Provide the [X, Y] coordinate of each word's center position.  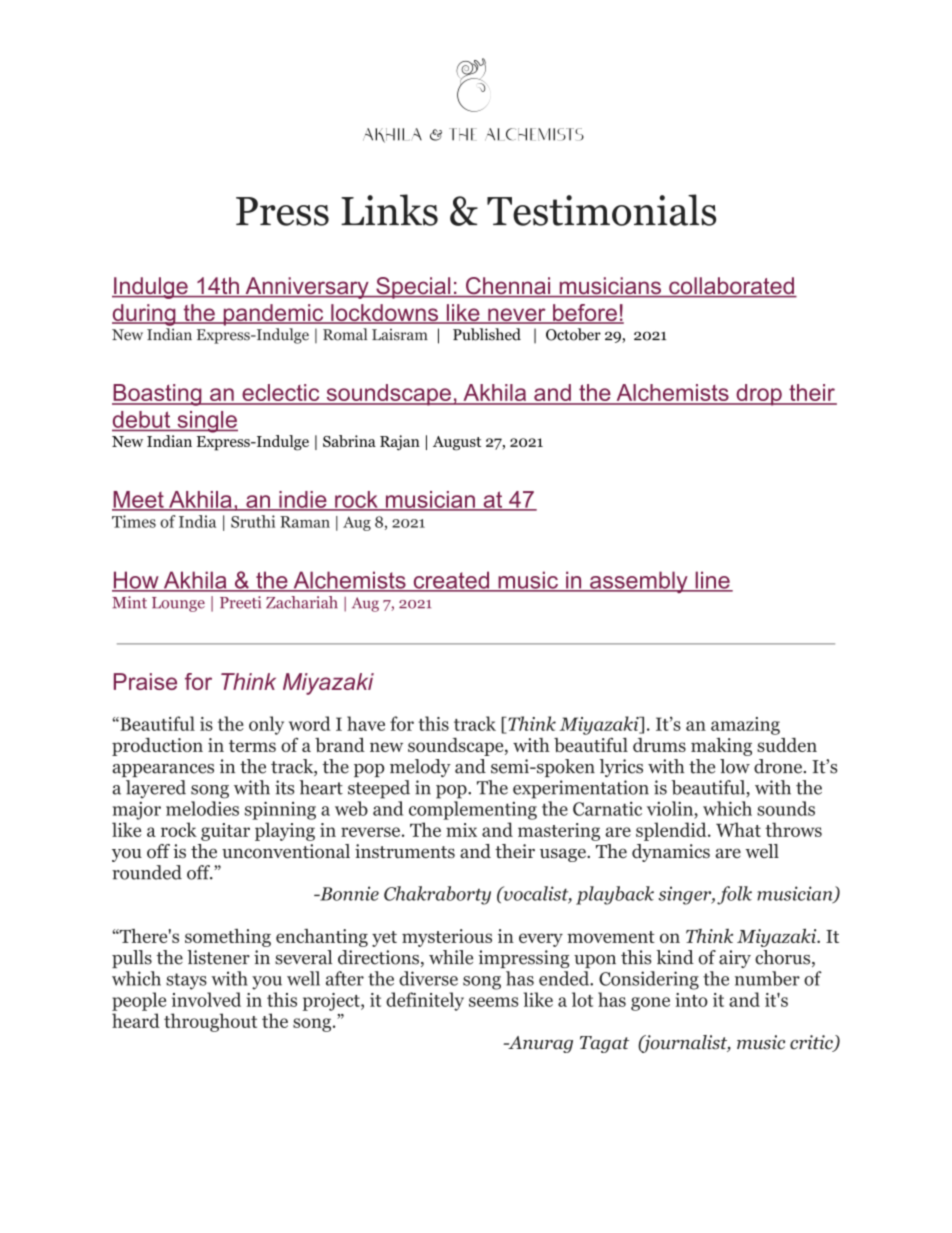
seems [493, 1002]
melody [420, 768]
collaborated [731, 287]
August [457, 443]
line [712, 581]
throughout [210, 1022]
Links [389, 210]
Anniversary [307, 288]
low [735, 766]
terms [252, 746]
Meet [139, 500]
